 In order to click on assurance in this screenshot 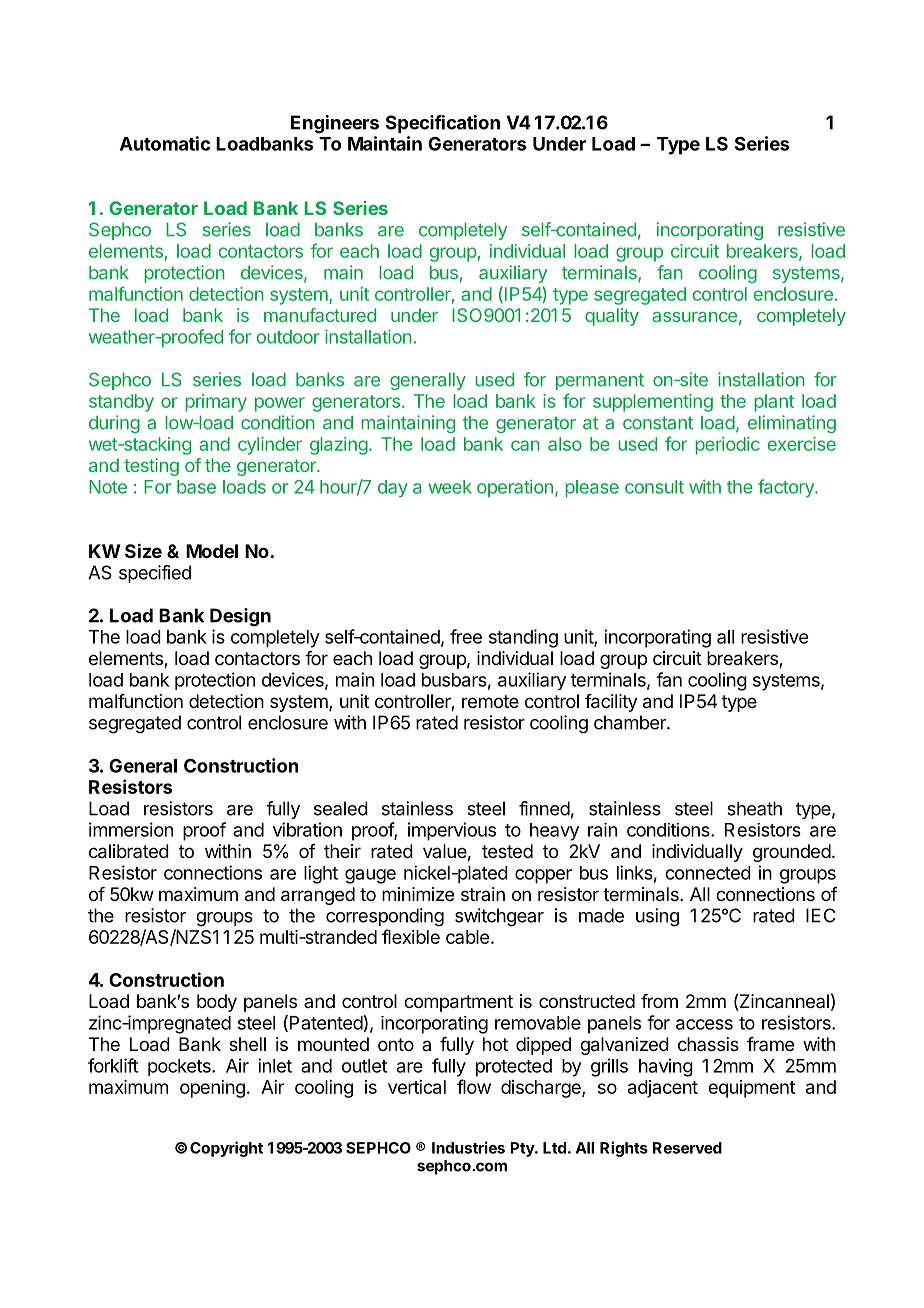, I will do `click(694, 317)`.
